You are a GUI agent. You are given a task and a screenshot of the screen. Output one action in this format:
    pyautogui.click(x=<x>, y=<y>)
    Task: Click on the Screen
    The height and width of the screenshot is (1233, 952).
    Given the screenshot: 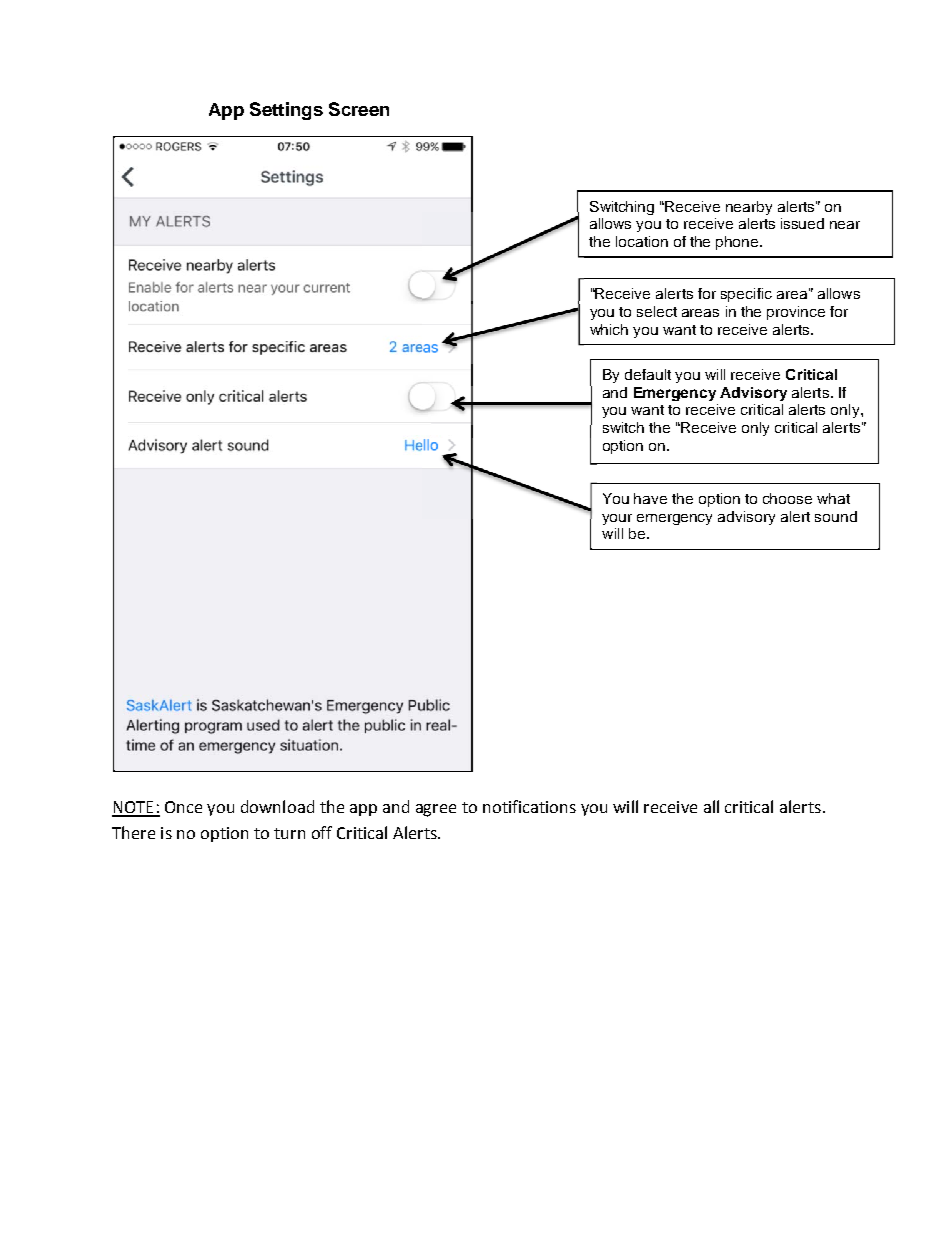 What is the action you would take?
    pyautogui.click(x=359, y=109)
